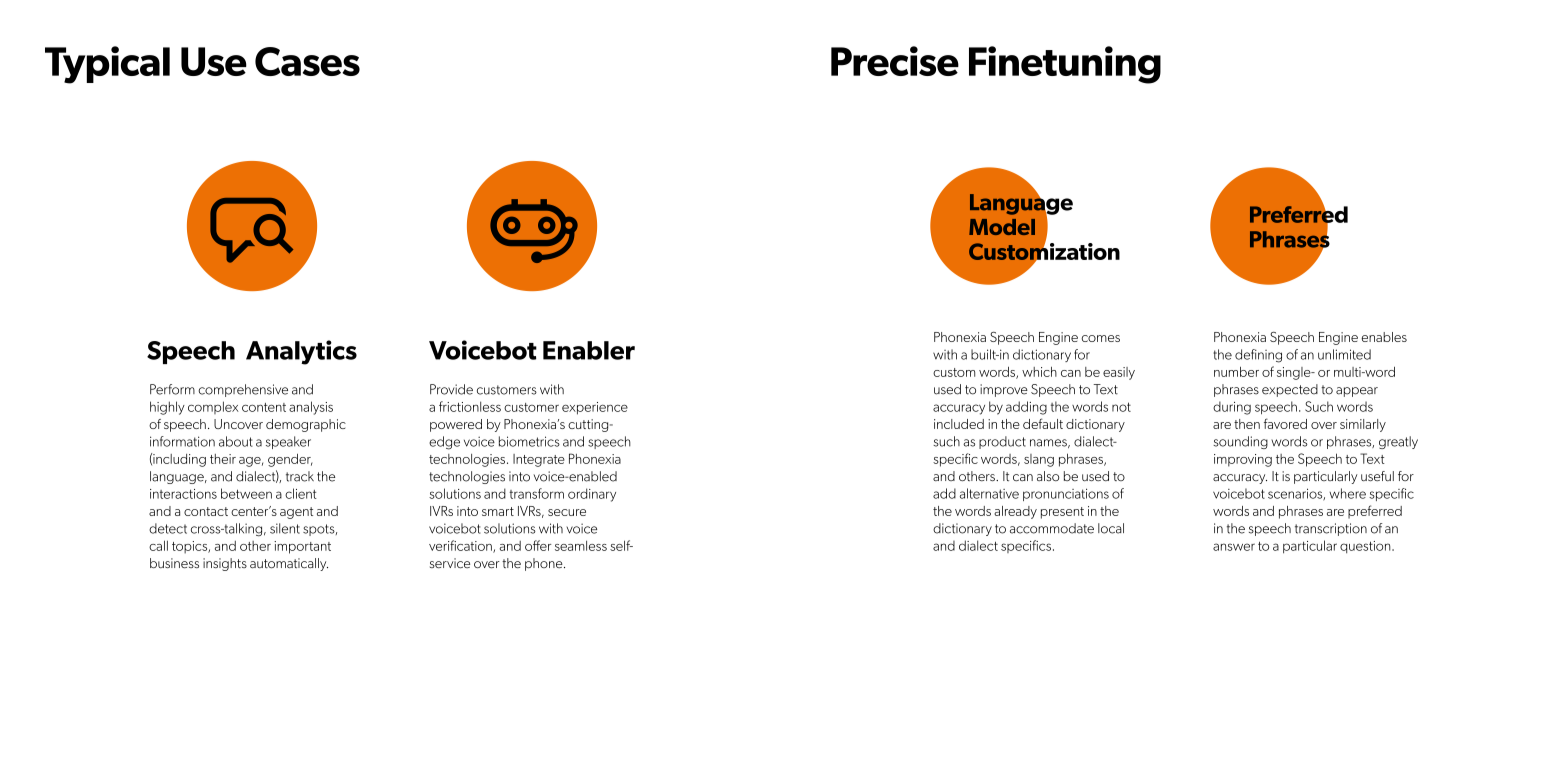 The image size is (1568, 784). What do you see at coordinates (302, 547) in the screenshot?
I see `important` at bounding box center [302, 547].
